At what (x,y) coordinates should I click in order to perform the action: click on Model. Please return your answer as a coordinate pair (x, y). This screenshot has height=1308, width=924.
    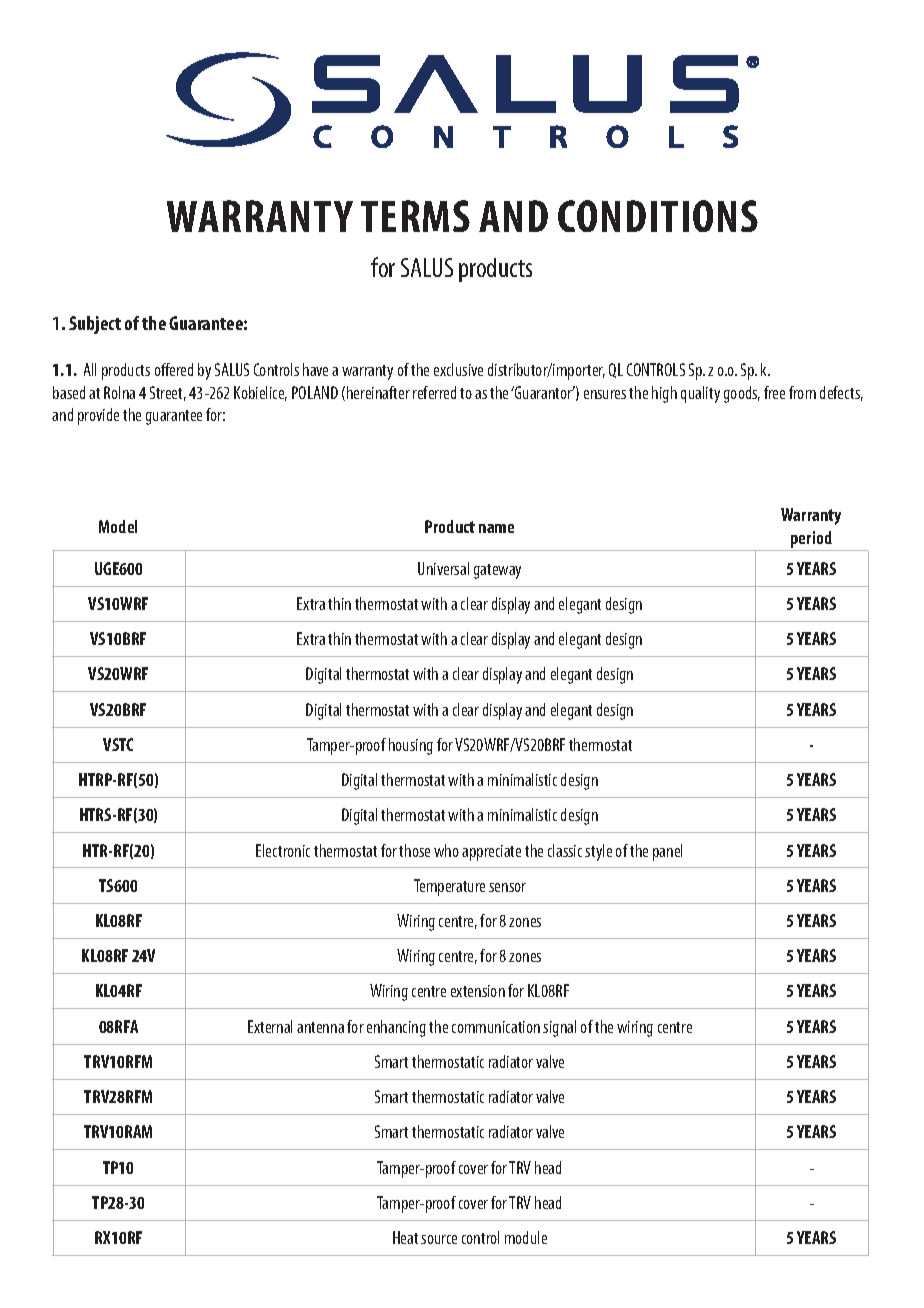
    Looking at the image, I should click on (118, 526).
